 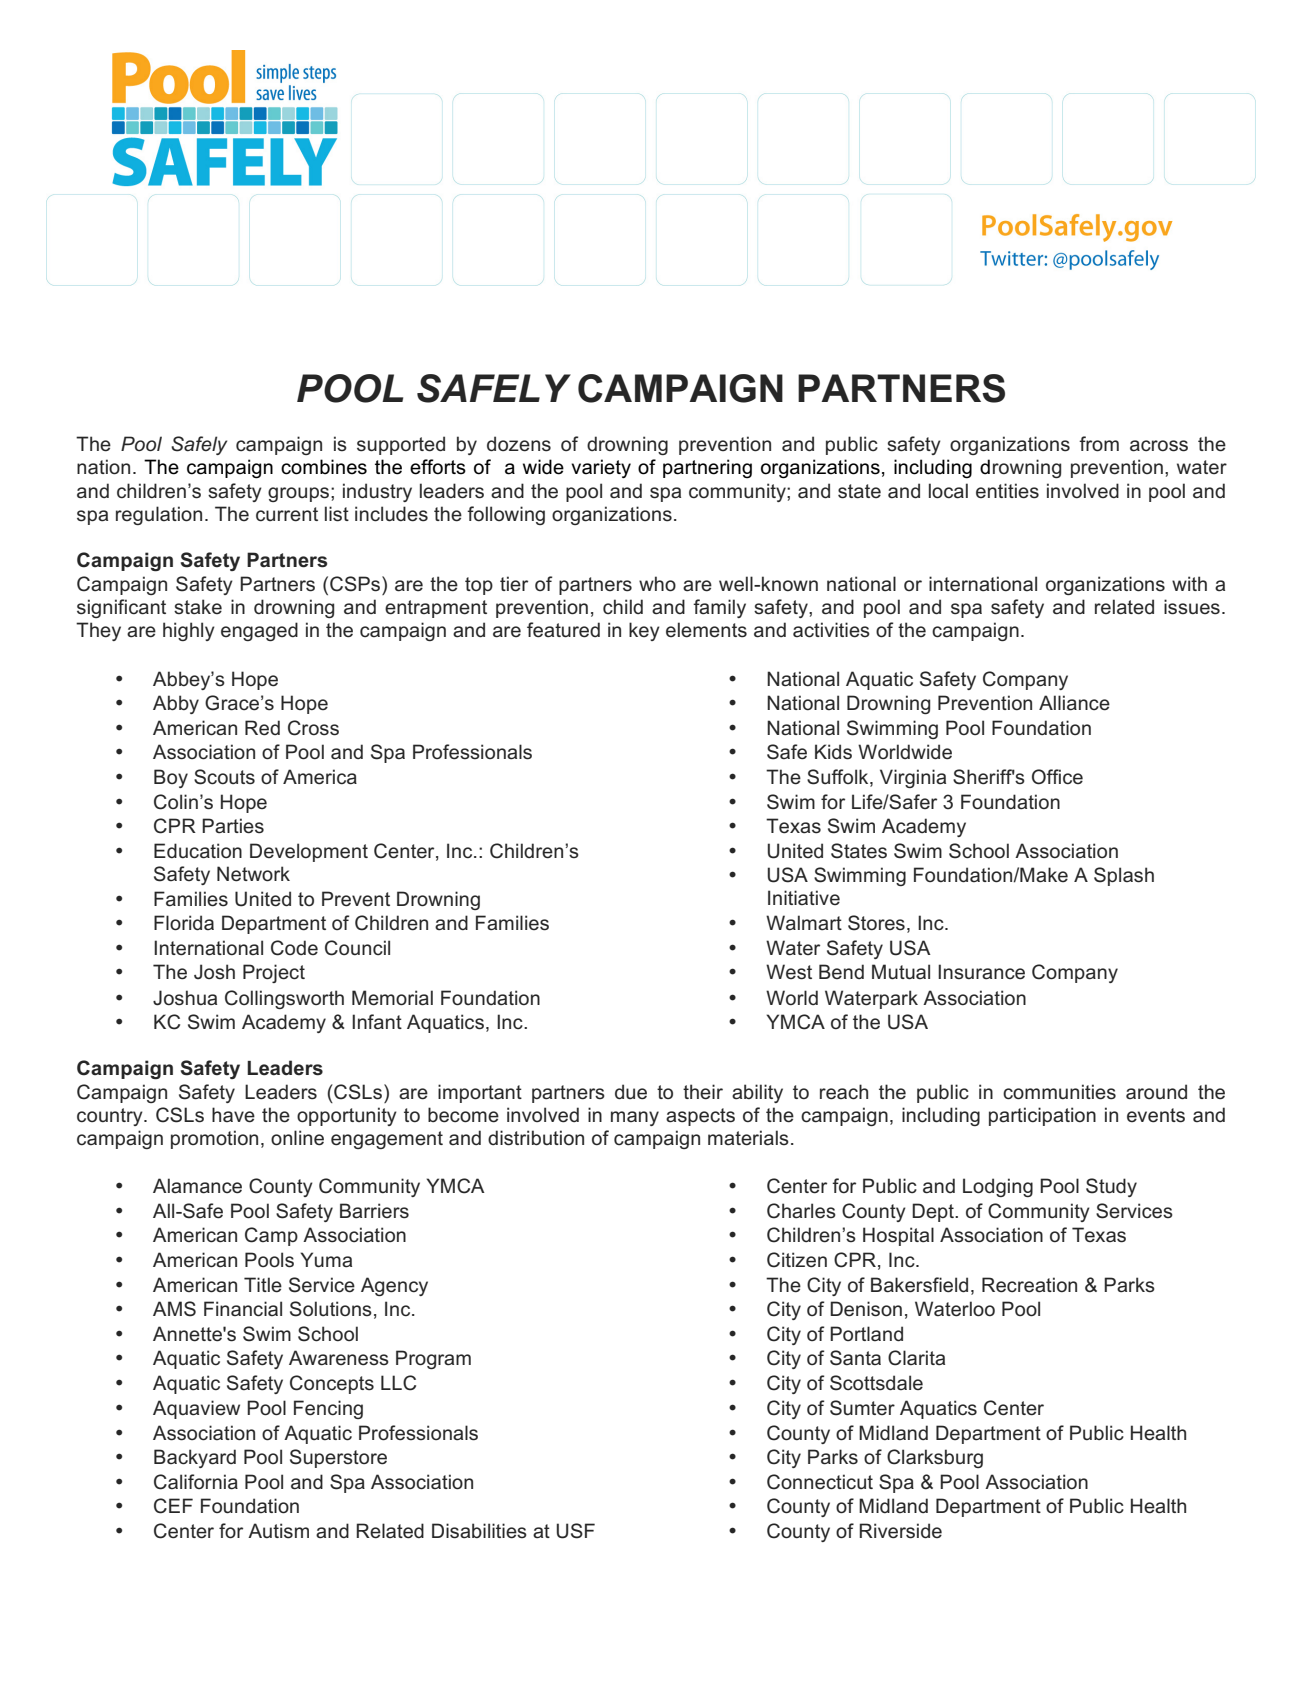 I want to click on dozens, so click(x=519, y=444).
